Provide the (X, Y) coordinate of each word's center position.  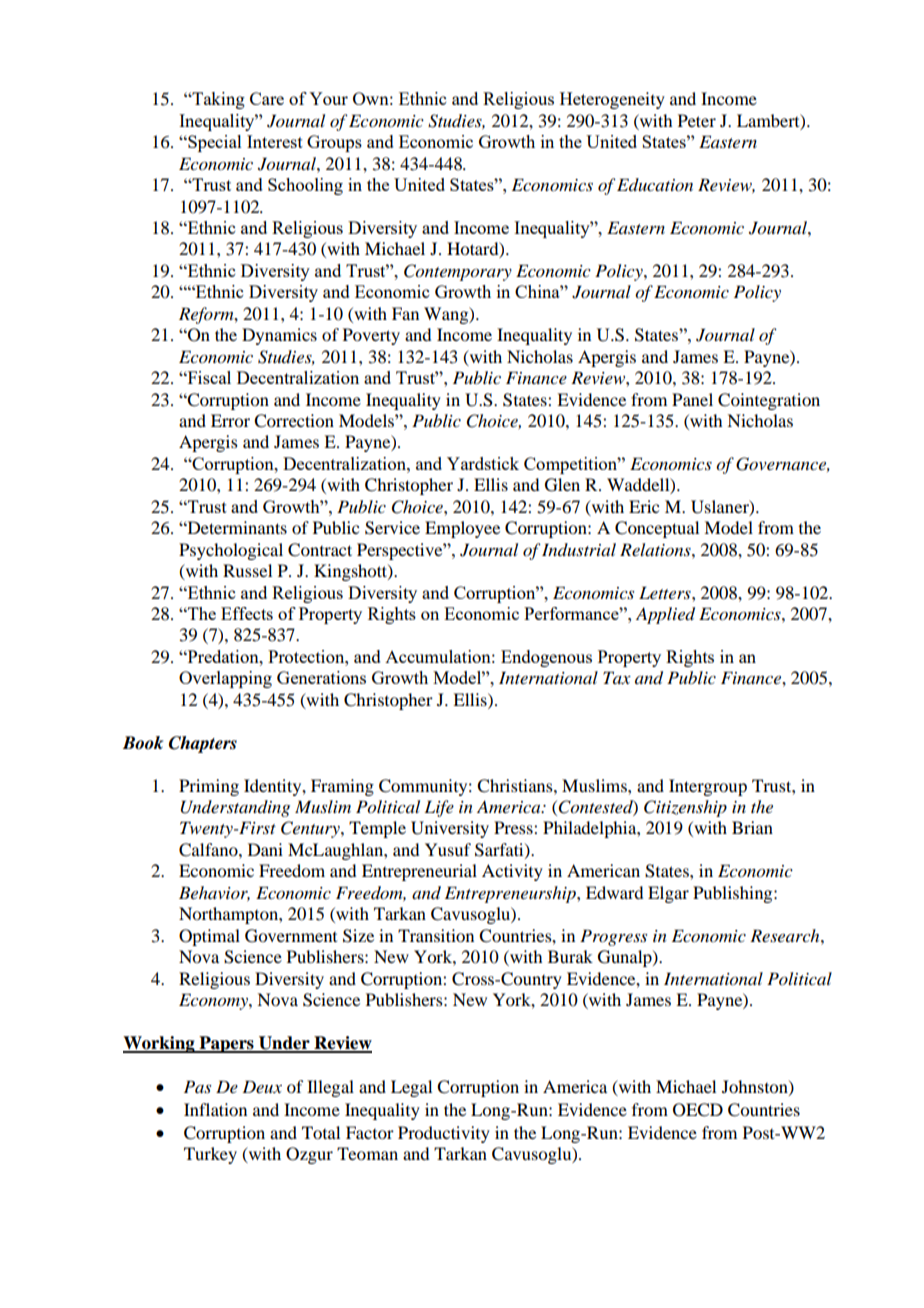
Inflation (215, 1109)
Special (214, 143)
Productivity (444, 1134)
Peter (697, 120)
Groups (334, 143)
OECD (698, 1110)
